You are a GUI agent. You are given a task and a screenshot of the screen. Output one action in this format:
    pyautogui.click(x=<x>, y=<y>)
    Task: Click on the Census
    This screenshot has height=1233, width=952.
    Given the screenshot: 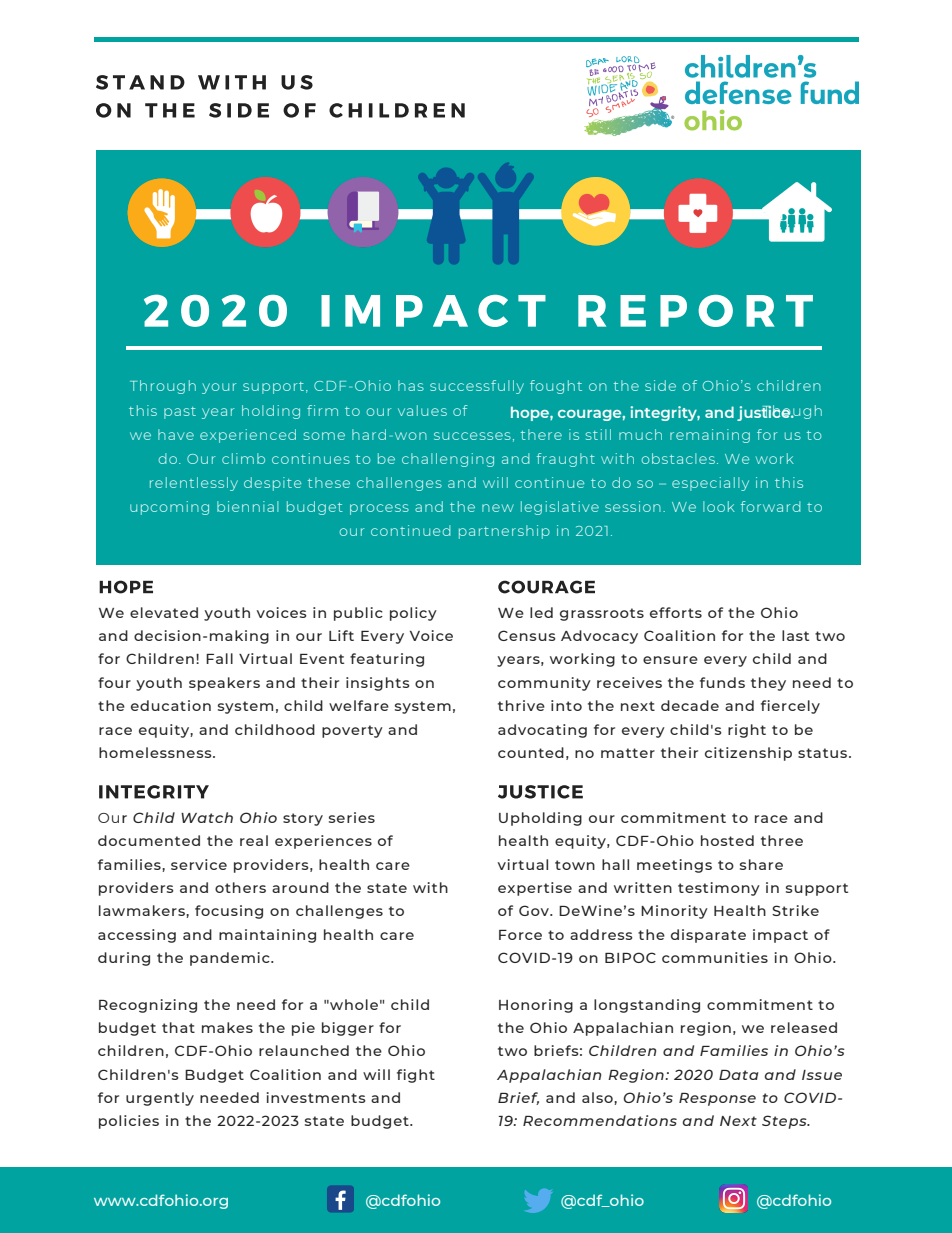 What is the action you would take?
    pyautogui.click(x=527, y=635)
